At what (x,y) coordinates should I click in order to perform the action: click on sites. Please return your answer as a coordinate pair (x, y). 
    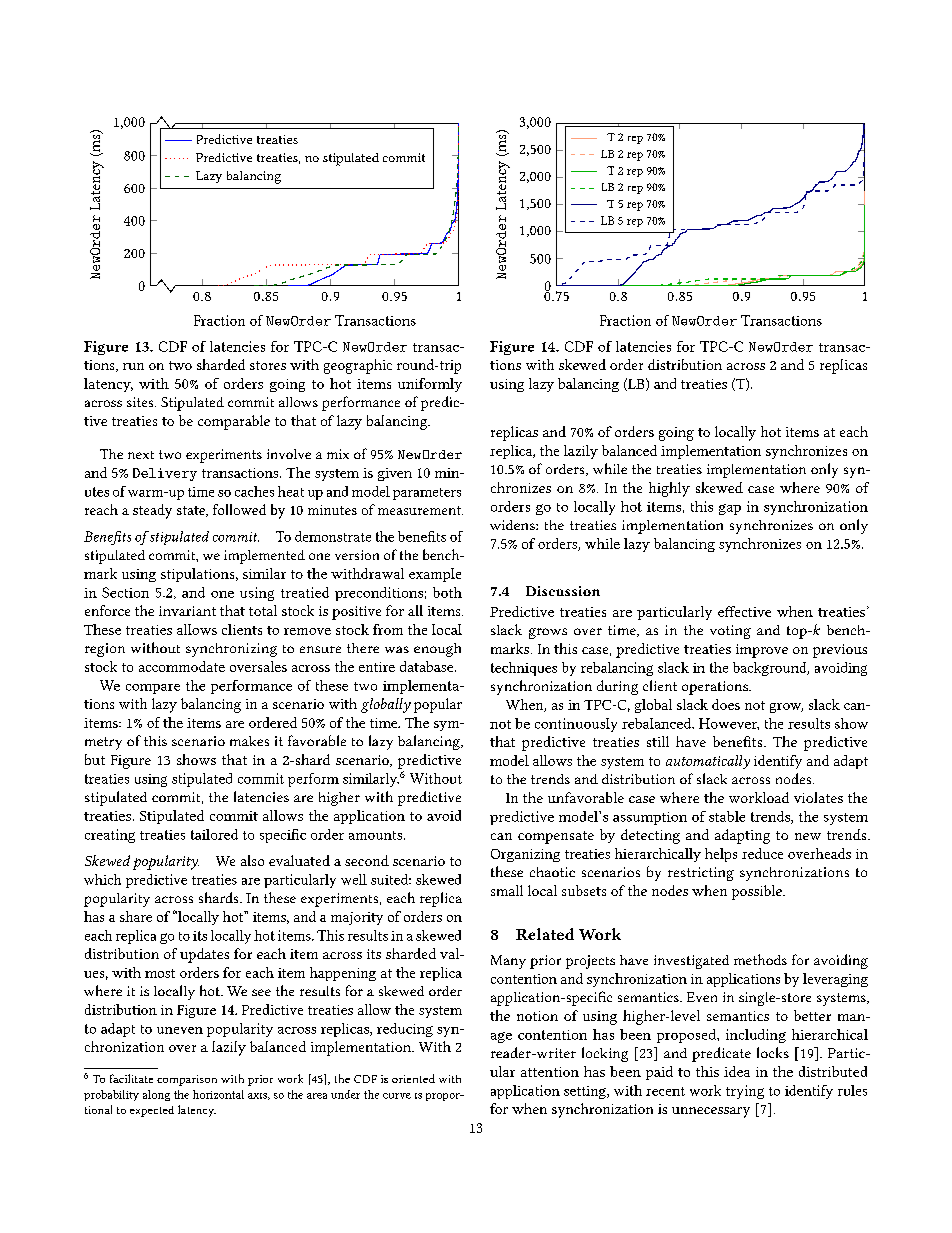
    Looking at the image, I should click on (141, 402).
